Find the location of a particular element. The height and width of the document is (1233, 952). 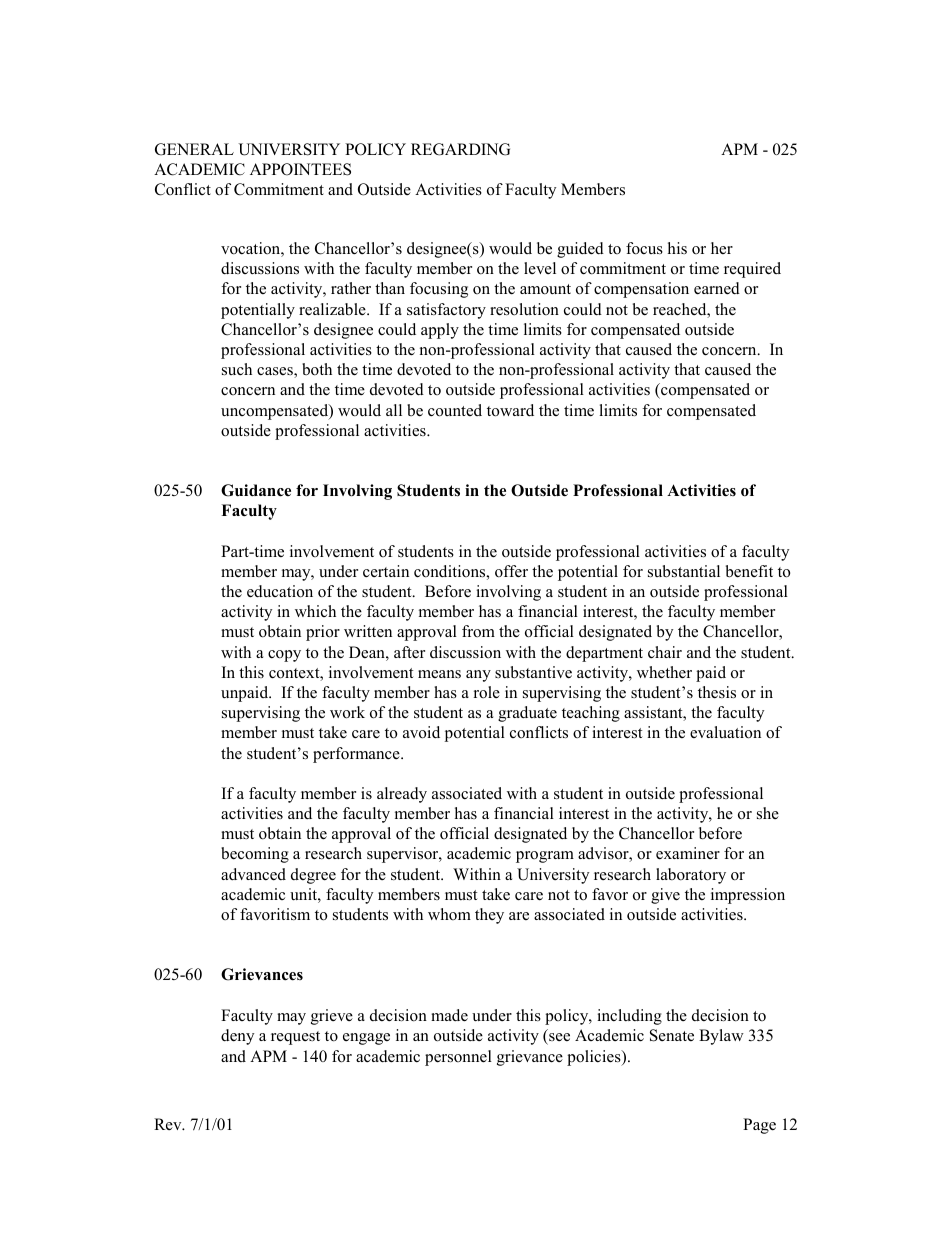

from is located at coordinates (478, 631).
